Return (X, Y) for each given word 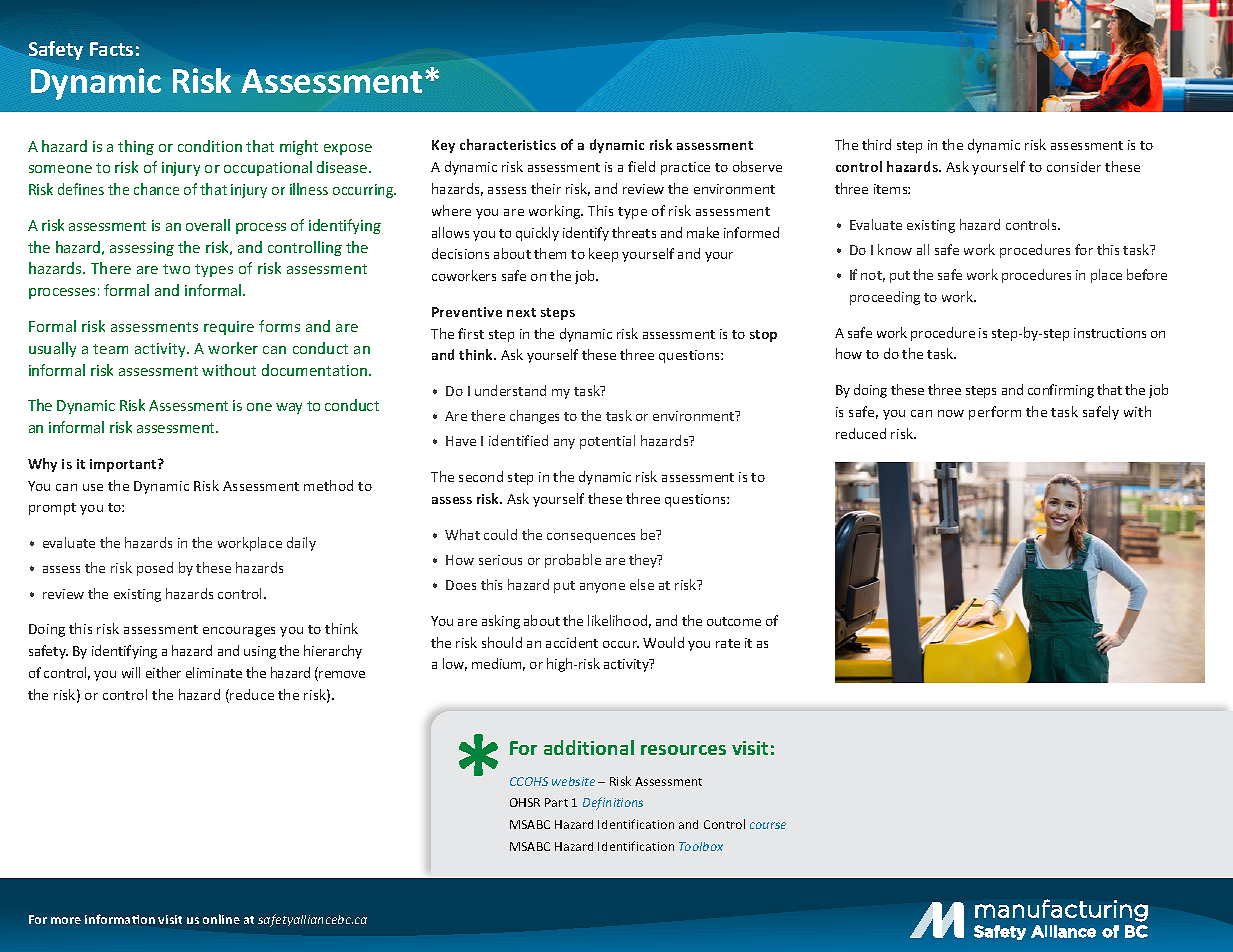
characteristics (508, 144)
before (1147, 274)
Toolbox (701, 846)
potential (607, 442)
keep (603, 255)
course (768, 825)
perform (995, 413)
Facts (111, 49)
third (876, 144)
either (163, 672)
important (124, 465)
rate (728, 643)
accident (572, 642)
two (176, 269)
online (221, 919)
